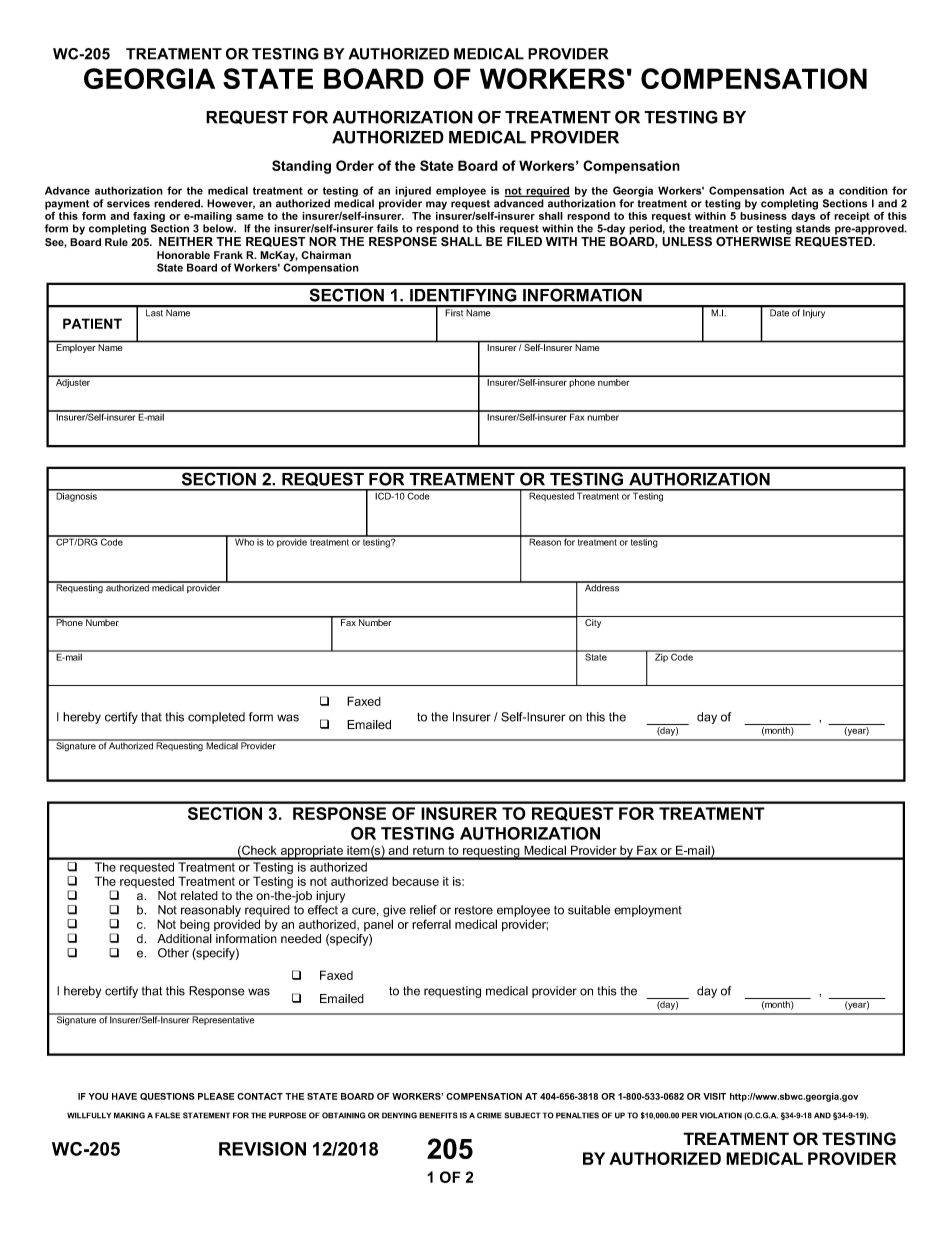 Image resolution: width=952 pixels, height=1233 pixels. I want to click on rendered, so click(178, 203).
